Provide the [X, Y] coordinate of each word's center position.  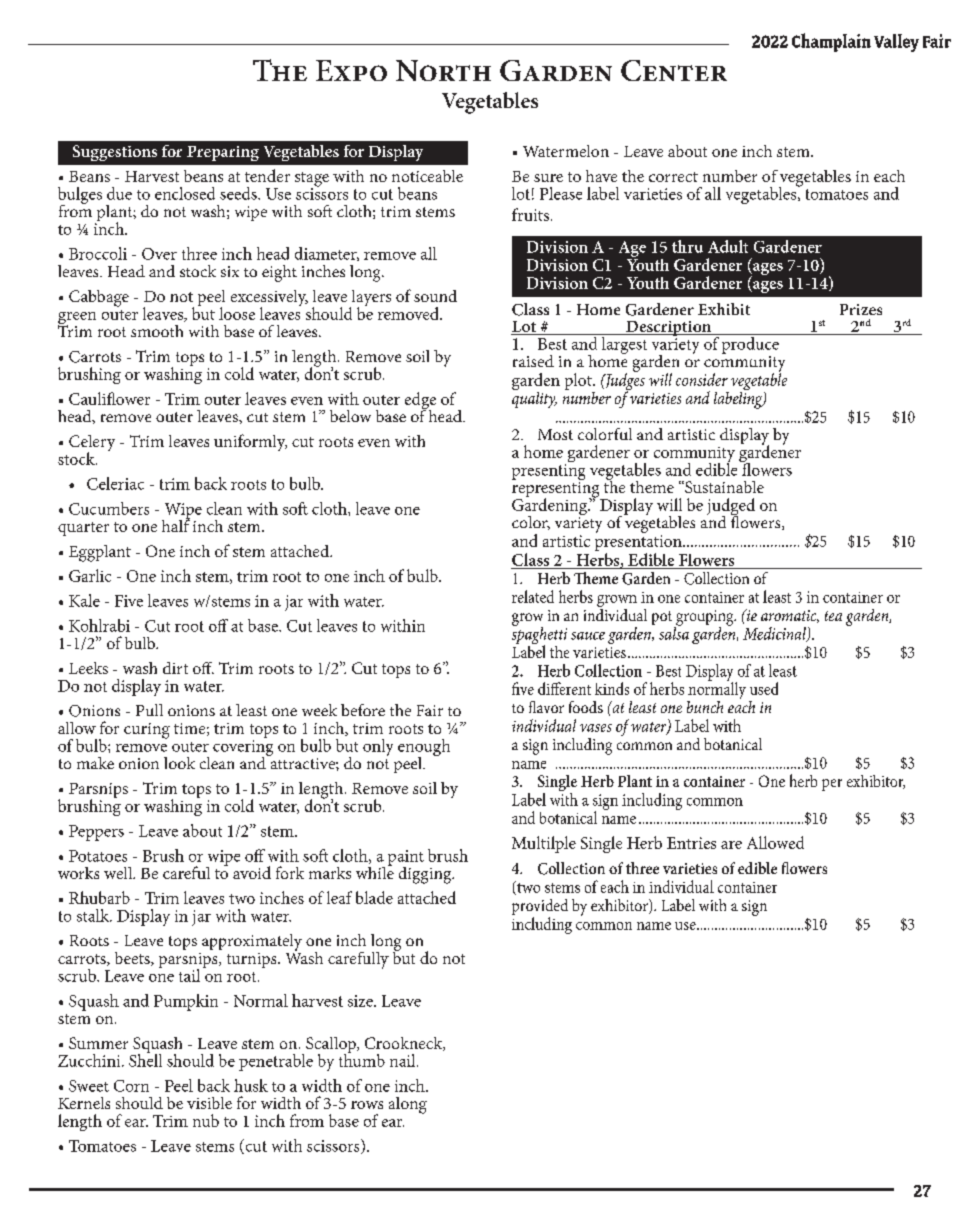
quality [534, 398]
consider [702, 379]
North [443, 70]
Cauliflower [109, 398]
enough [424, 749]
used [764, 688]
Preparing [223, 153]
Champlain [831, 42]
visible [209, 1103]
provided [540, 908]
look [179, 763]
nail [404, 1060]
